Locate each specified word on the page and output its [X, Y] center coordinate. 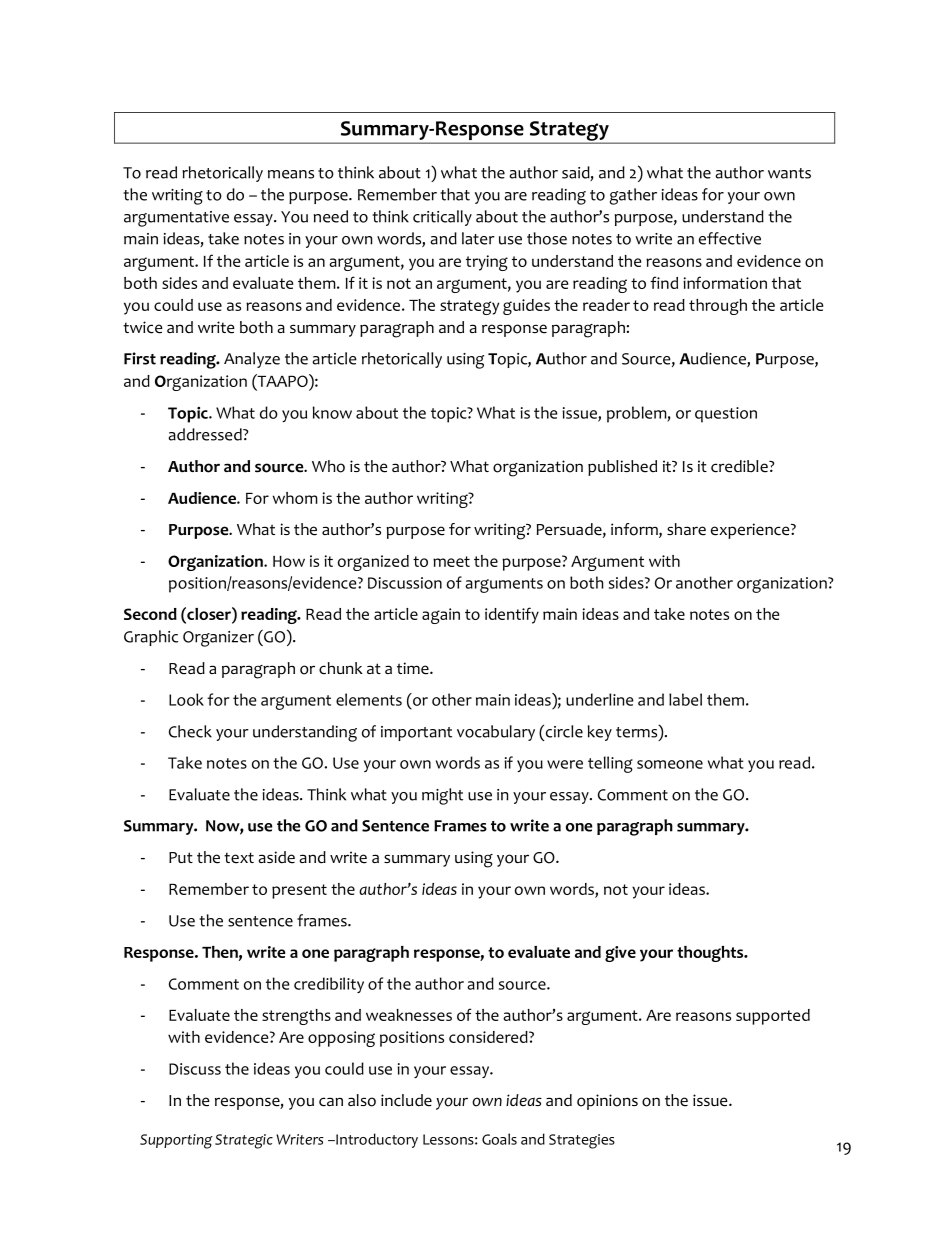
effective [730, 238]
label [685, 699]
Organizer [218, 639]
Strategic [244, 1141]
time [414, 668]
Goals [499, 1139]
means [291, 174]
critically [442, 218]
